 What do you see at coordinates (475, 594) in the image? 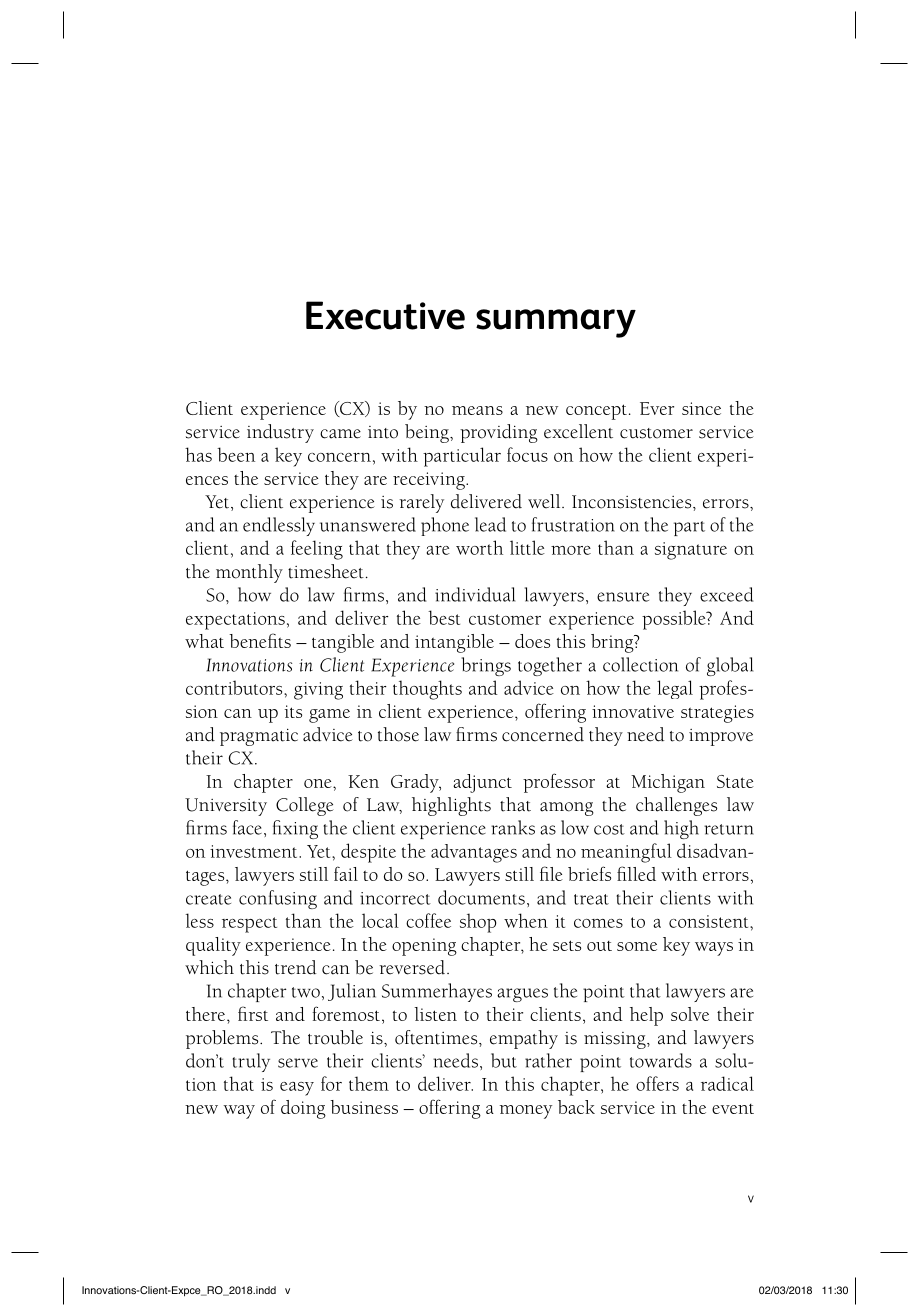
I see `individual` at bounding box center [475, 594].
